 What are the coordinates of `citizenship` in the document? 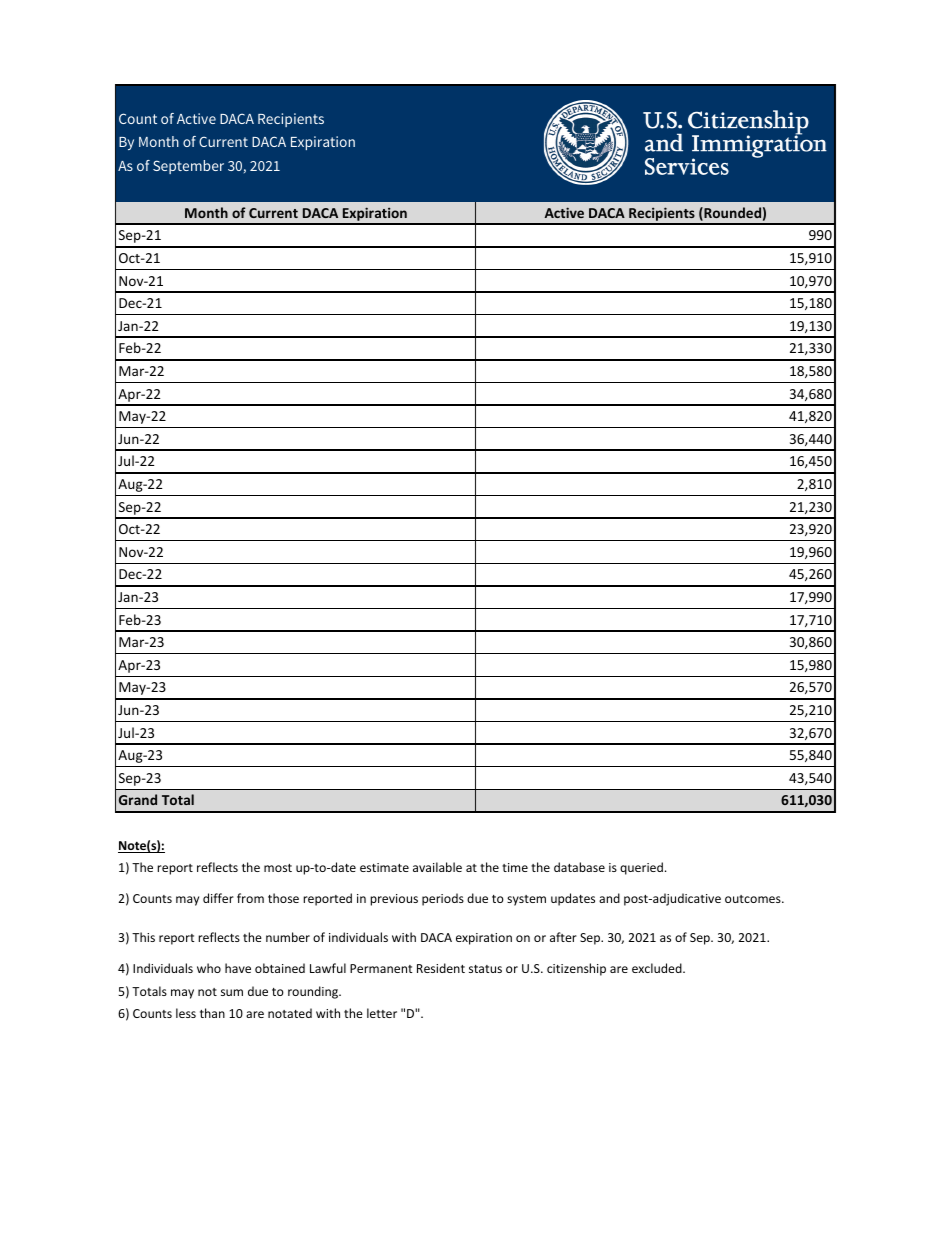 It's located at (576, 969).
